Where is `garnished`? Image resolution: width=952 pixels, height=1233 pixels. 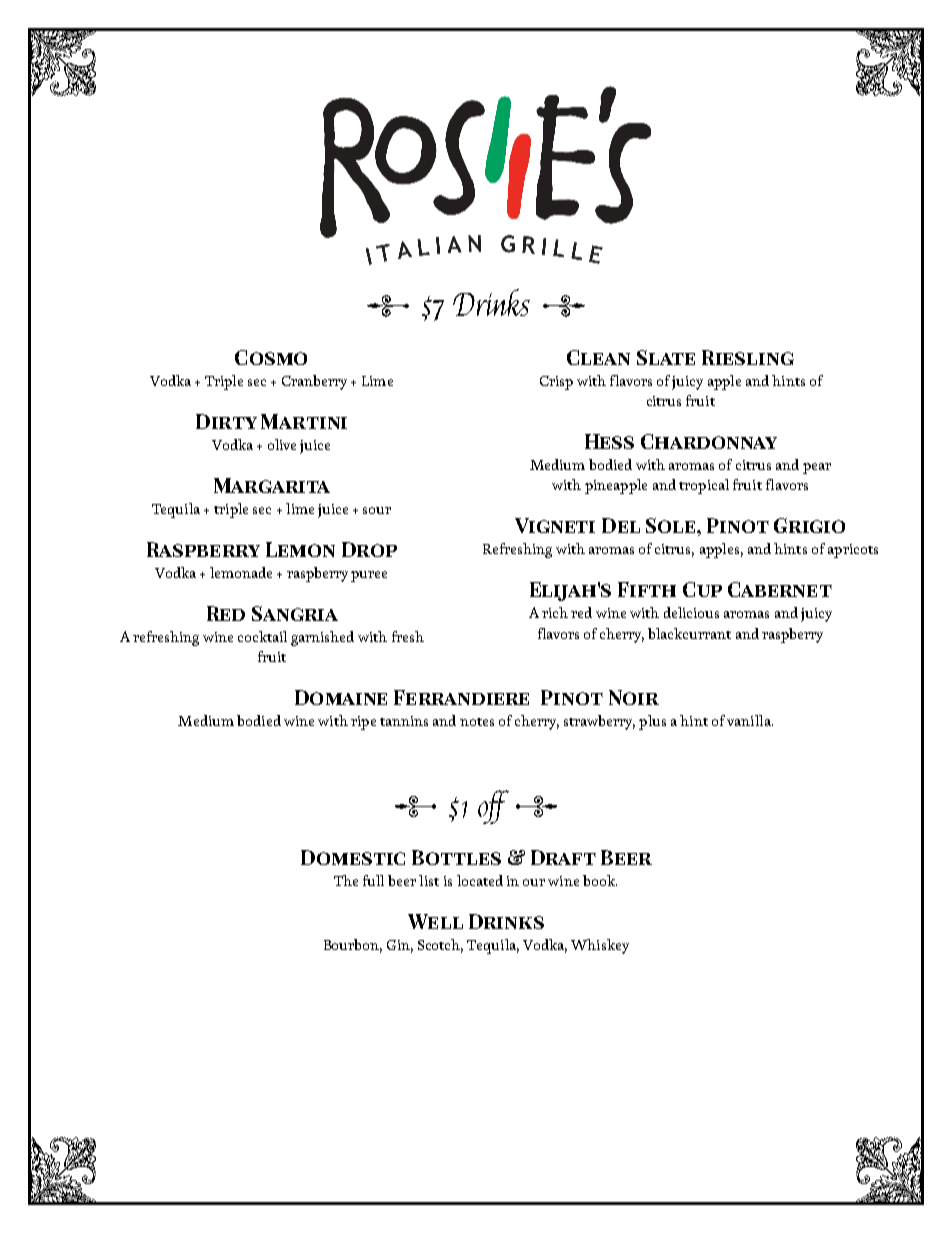 garnished is located at coordinates (322, 638).
